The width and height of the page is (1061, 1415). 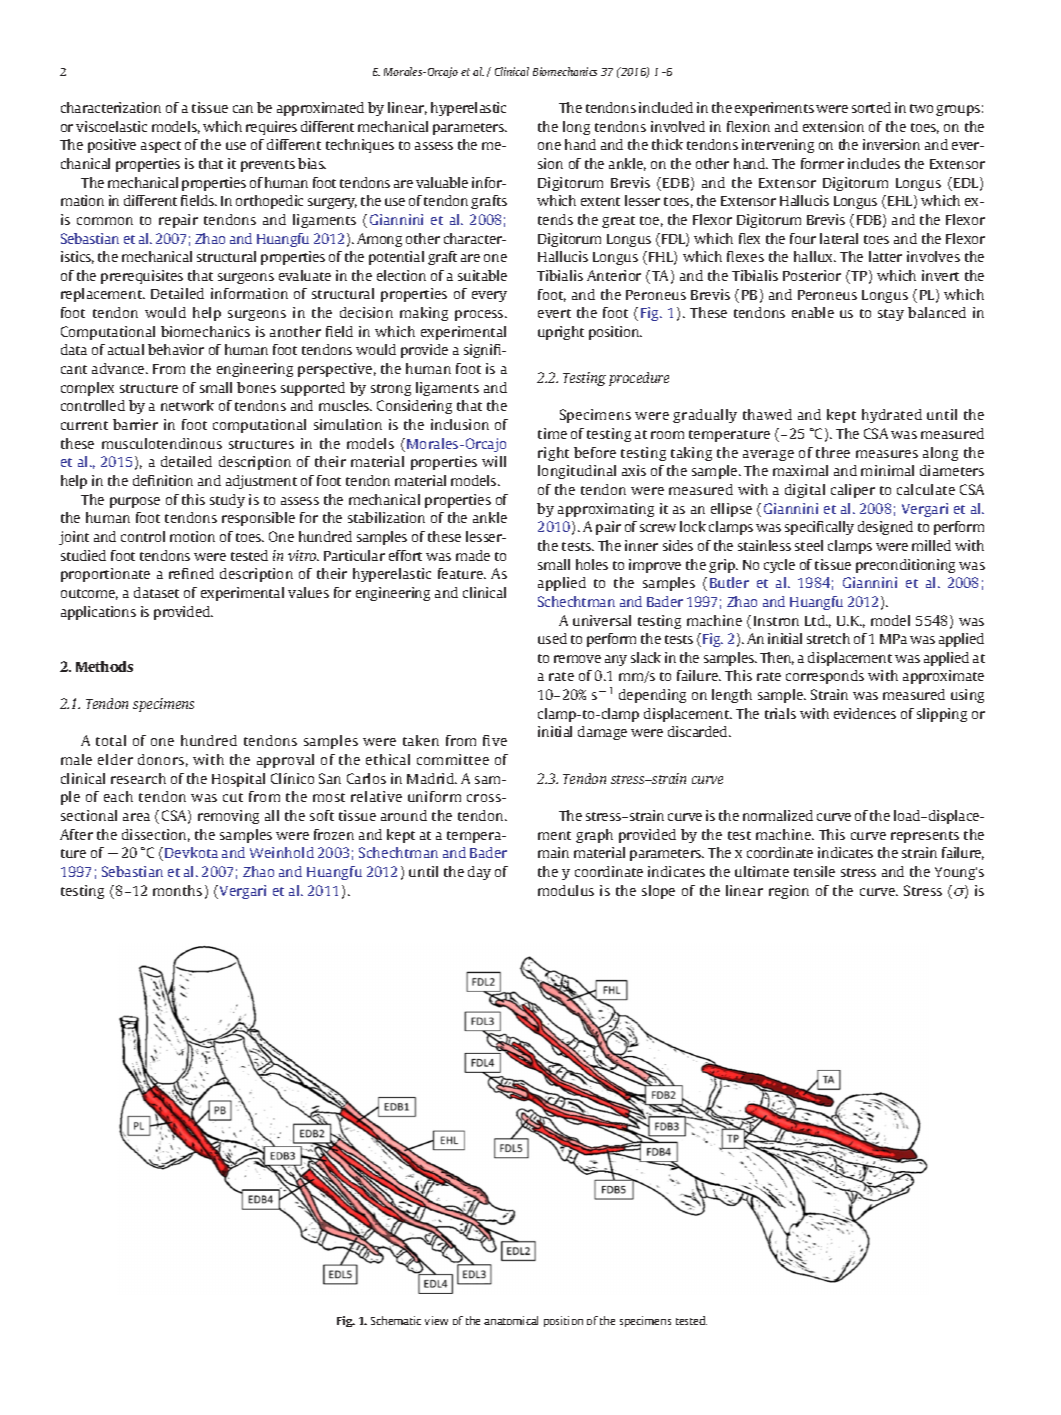 I want to click on valuable, so click(x=442, y=182).
